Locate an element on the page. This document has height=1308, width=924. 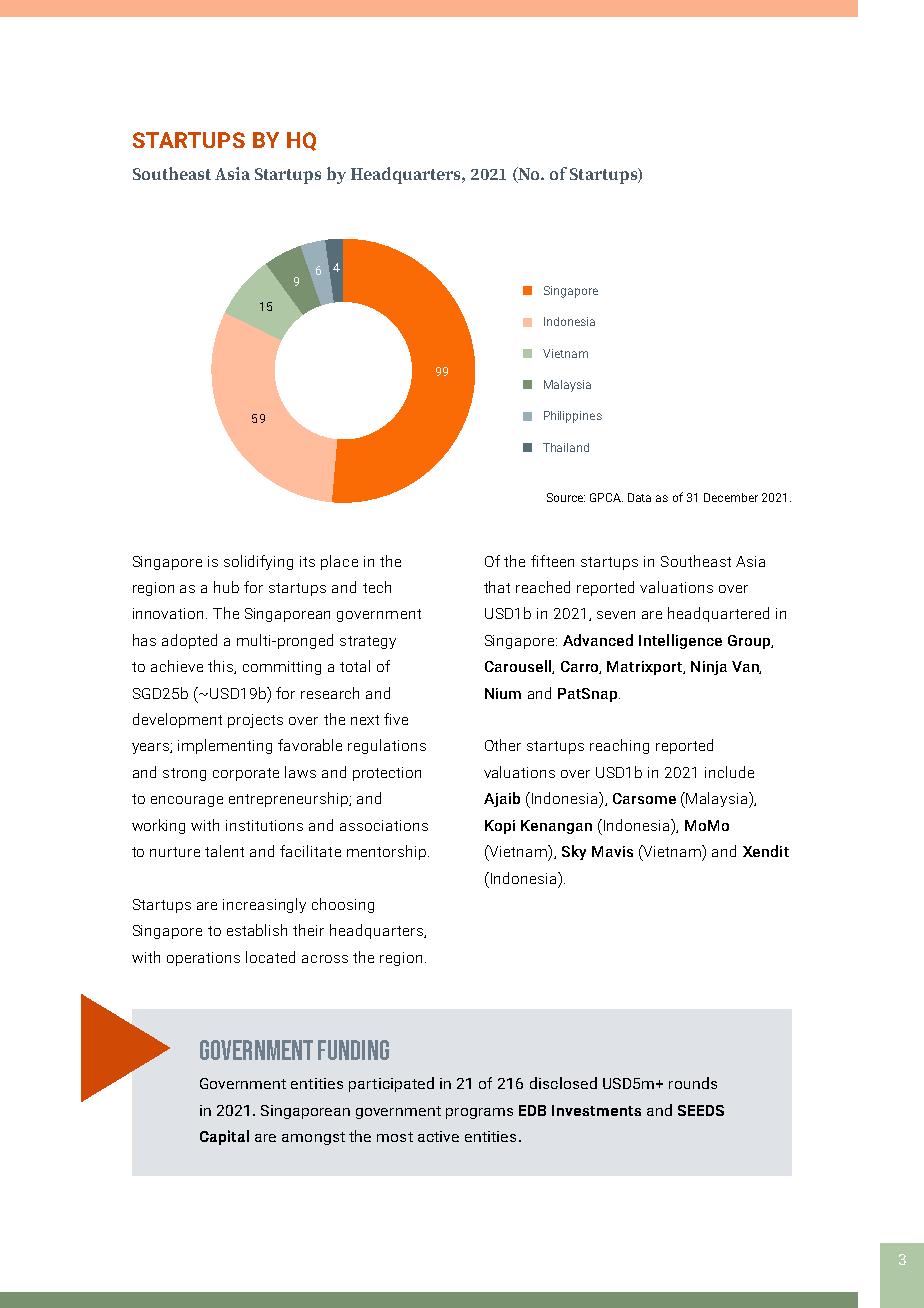
protection is located at coordinates (387, 774).
